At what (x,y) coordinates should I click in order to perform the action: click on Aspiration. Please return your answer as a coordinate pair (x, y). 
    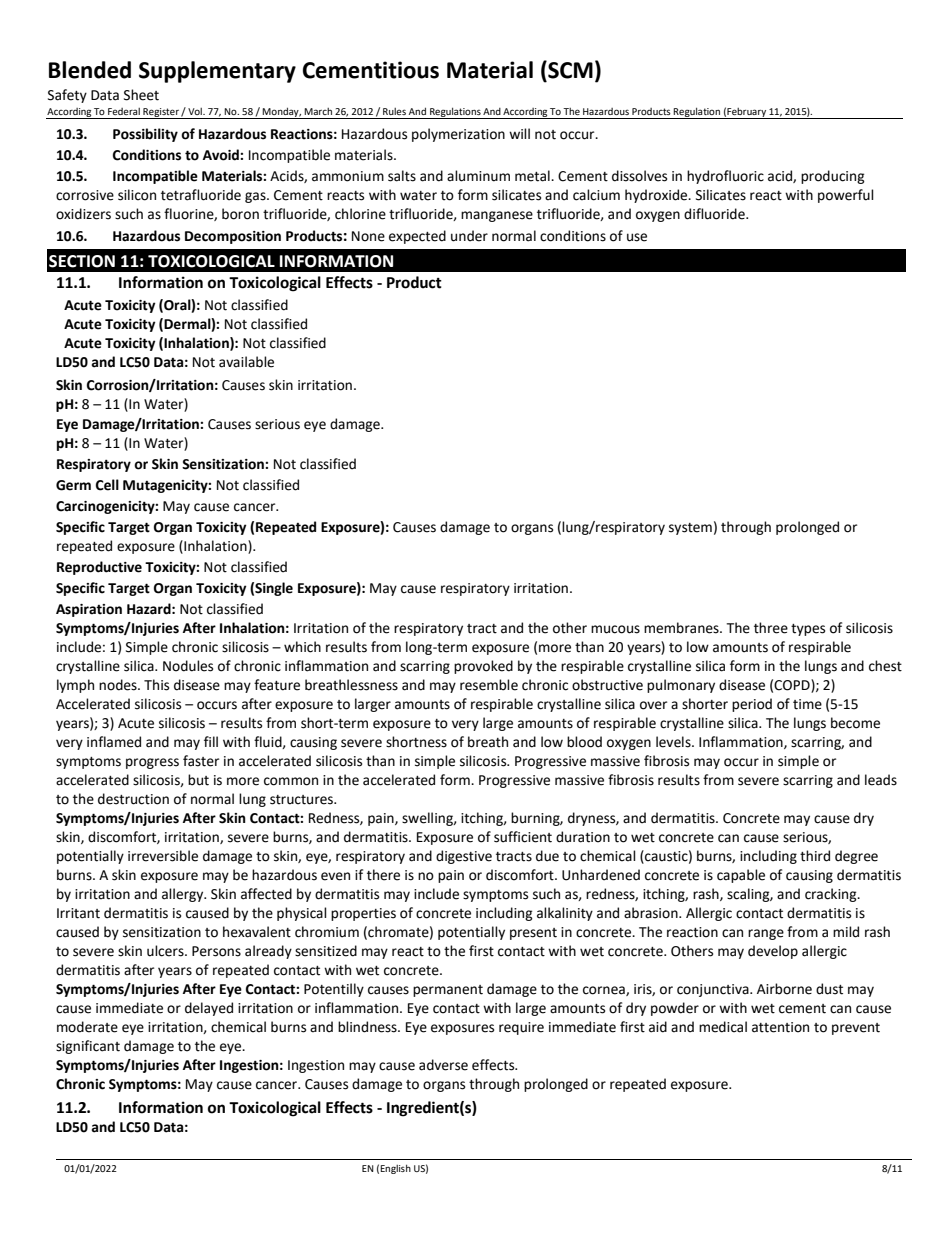
    Looking at the image, I should click on (89, 610).
